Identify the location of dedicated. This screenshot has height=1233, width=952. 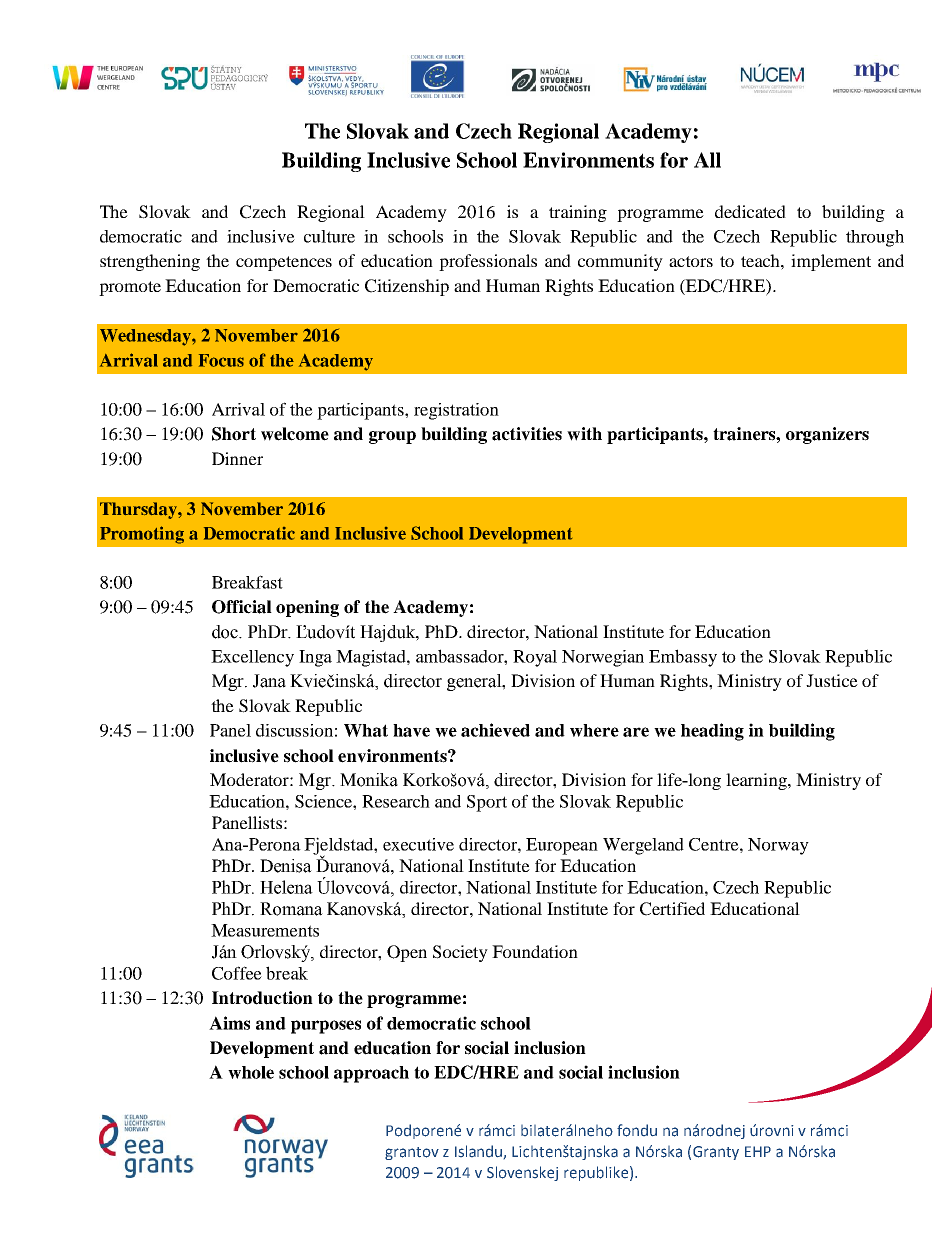
(750, 211).
